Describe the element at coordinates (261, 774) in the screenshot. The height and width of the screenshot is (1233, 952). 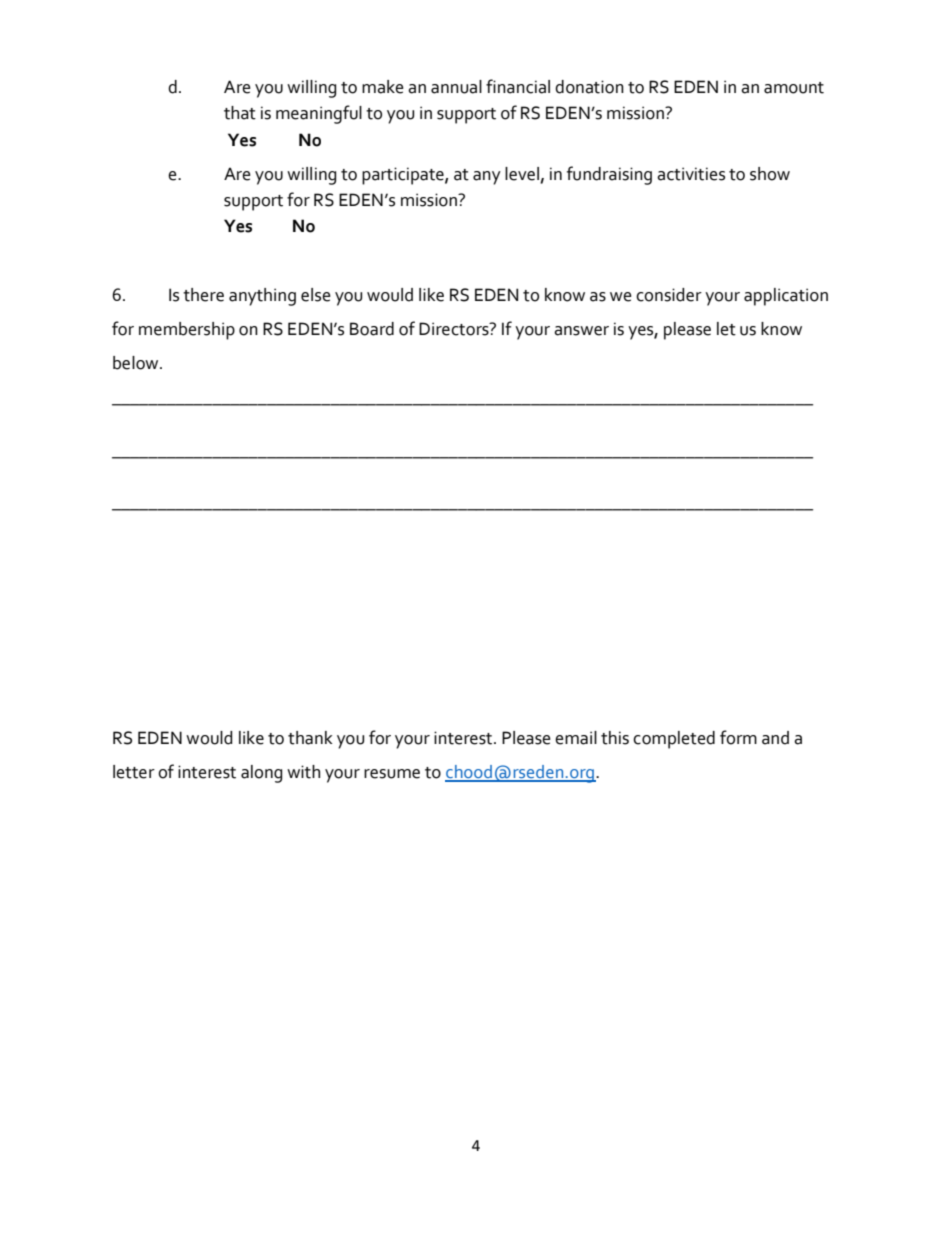
I see `along` at that location.
